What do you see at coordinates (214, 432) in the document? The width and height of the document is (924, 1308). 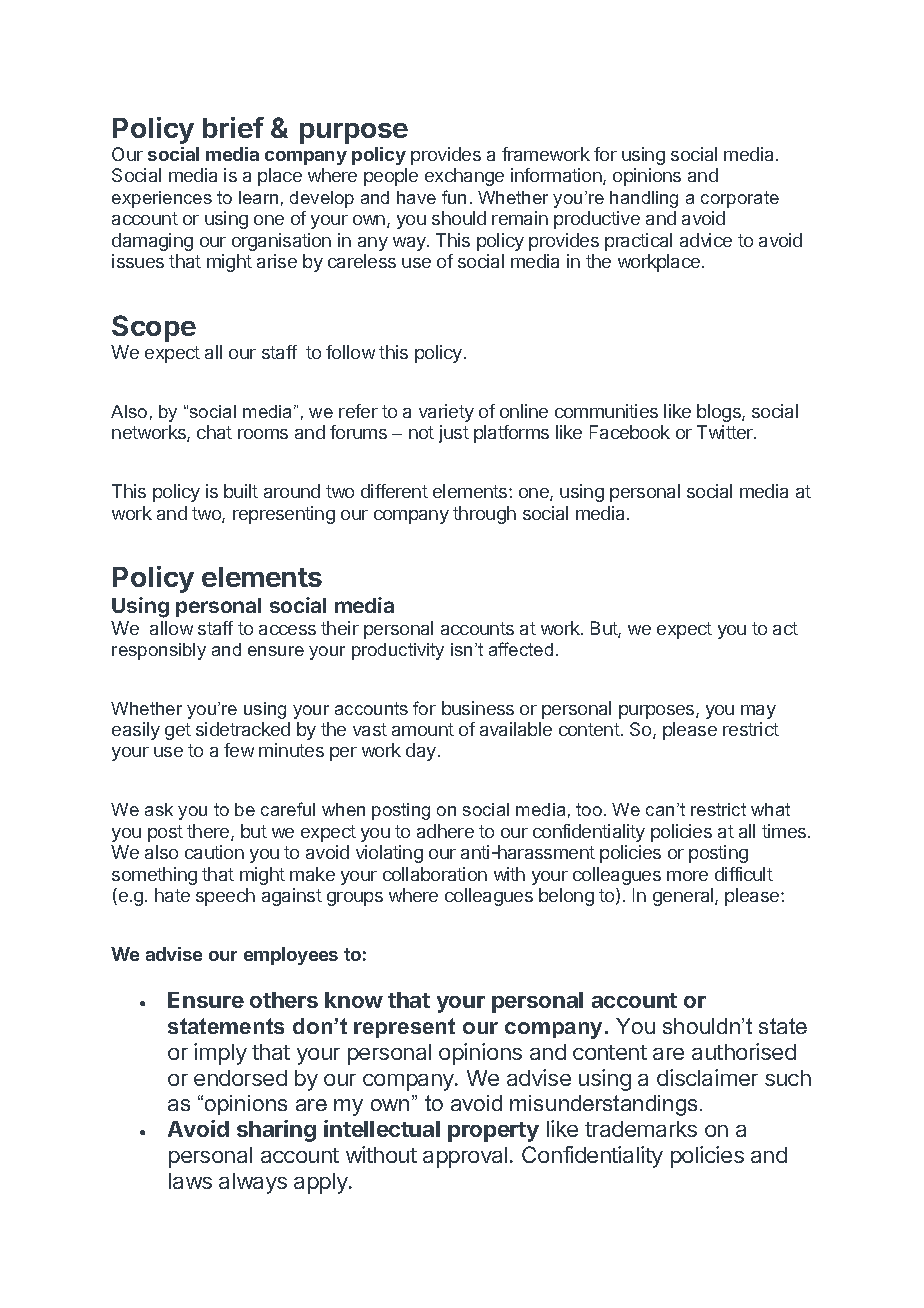 I see `chat` at bounding box center [214, 432].
